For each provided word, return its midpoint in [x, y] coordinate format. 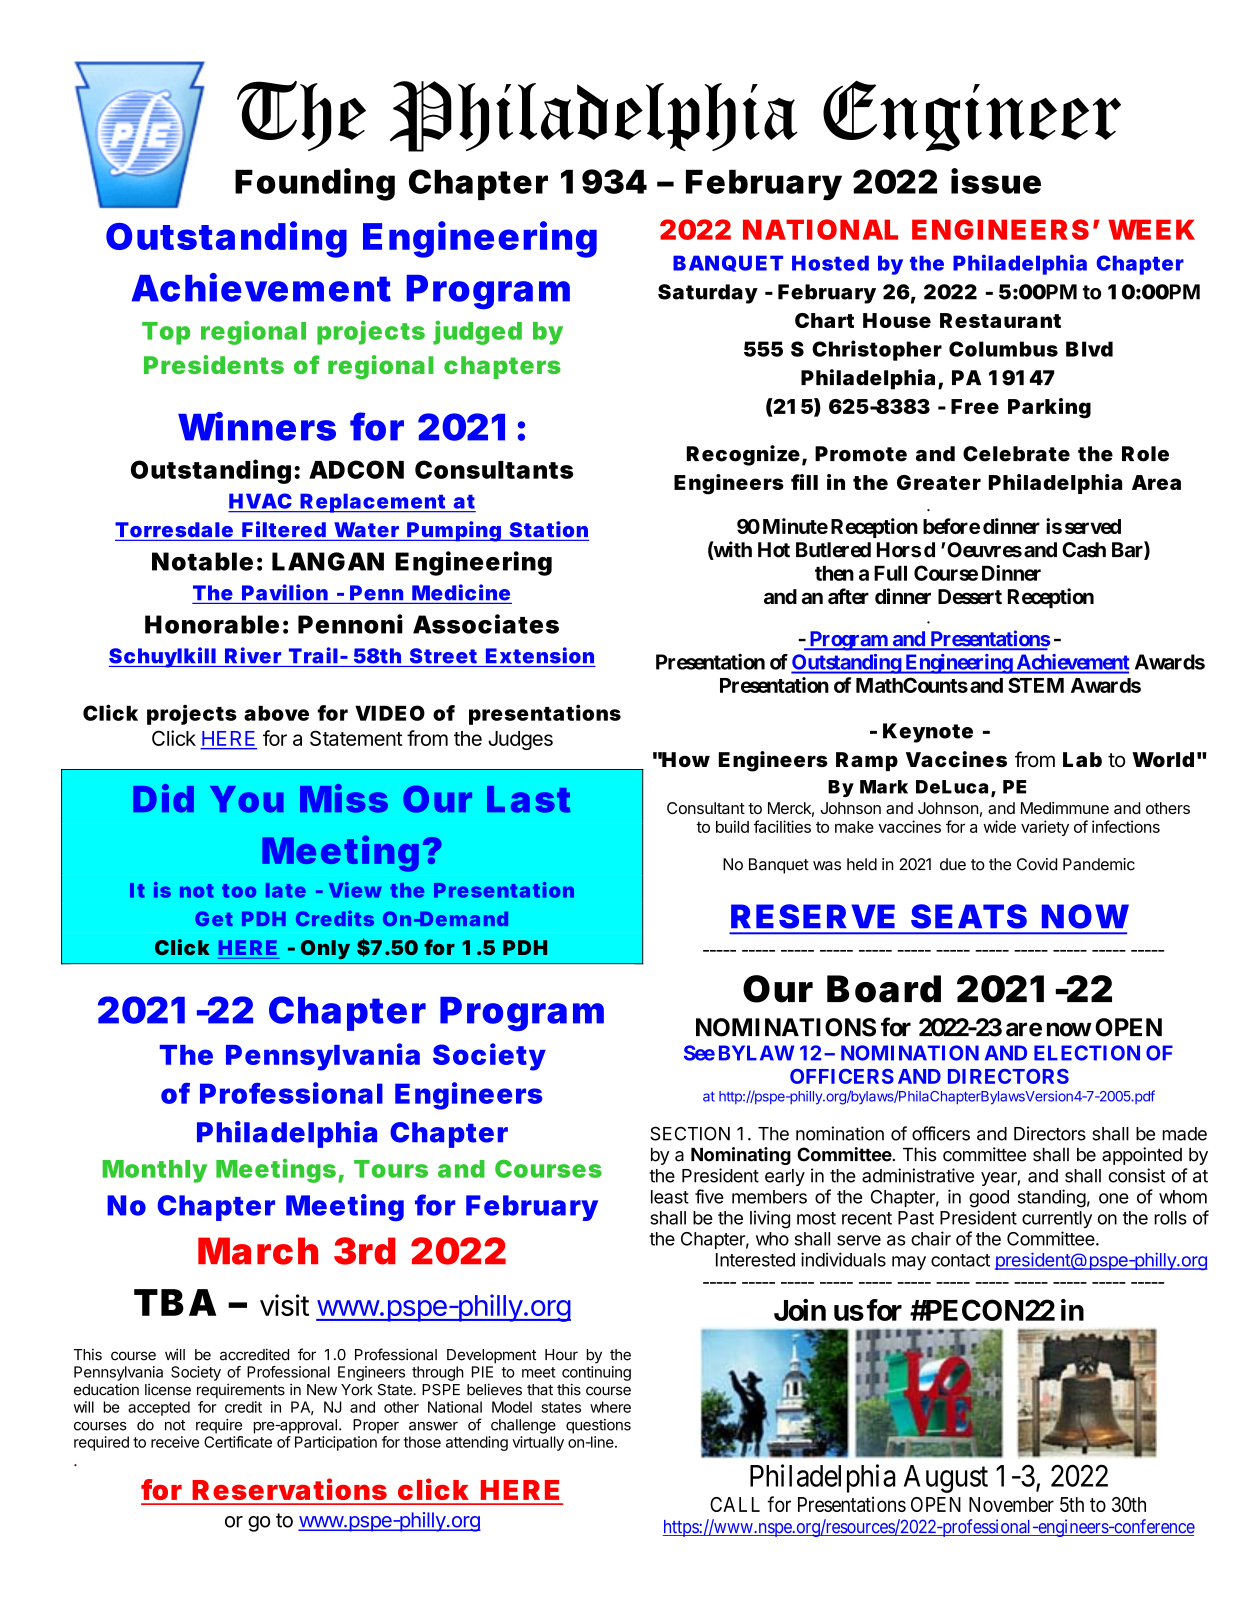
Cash [1084, 550]
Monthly [154, 1171]
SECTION [690, 1133]
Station [549, 529]
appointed [1142, 1156]
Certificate [238, 1442]
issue [996, 181]
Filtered [284, 529]
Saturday [708, 294]
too [239, 891]
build [732, 826]
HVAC [260, 501]
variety [1045, 828]
